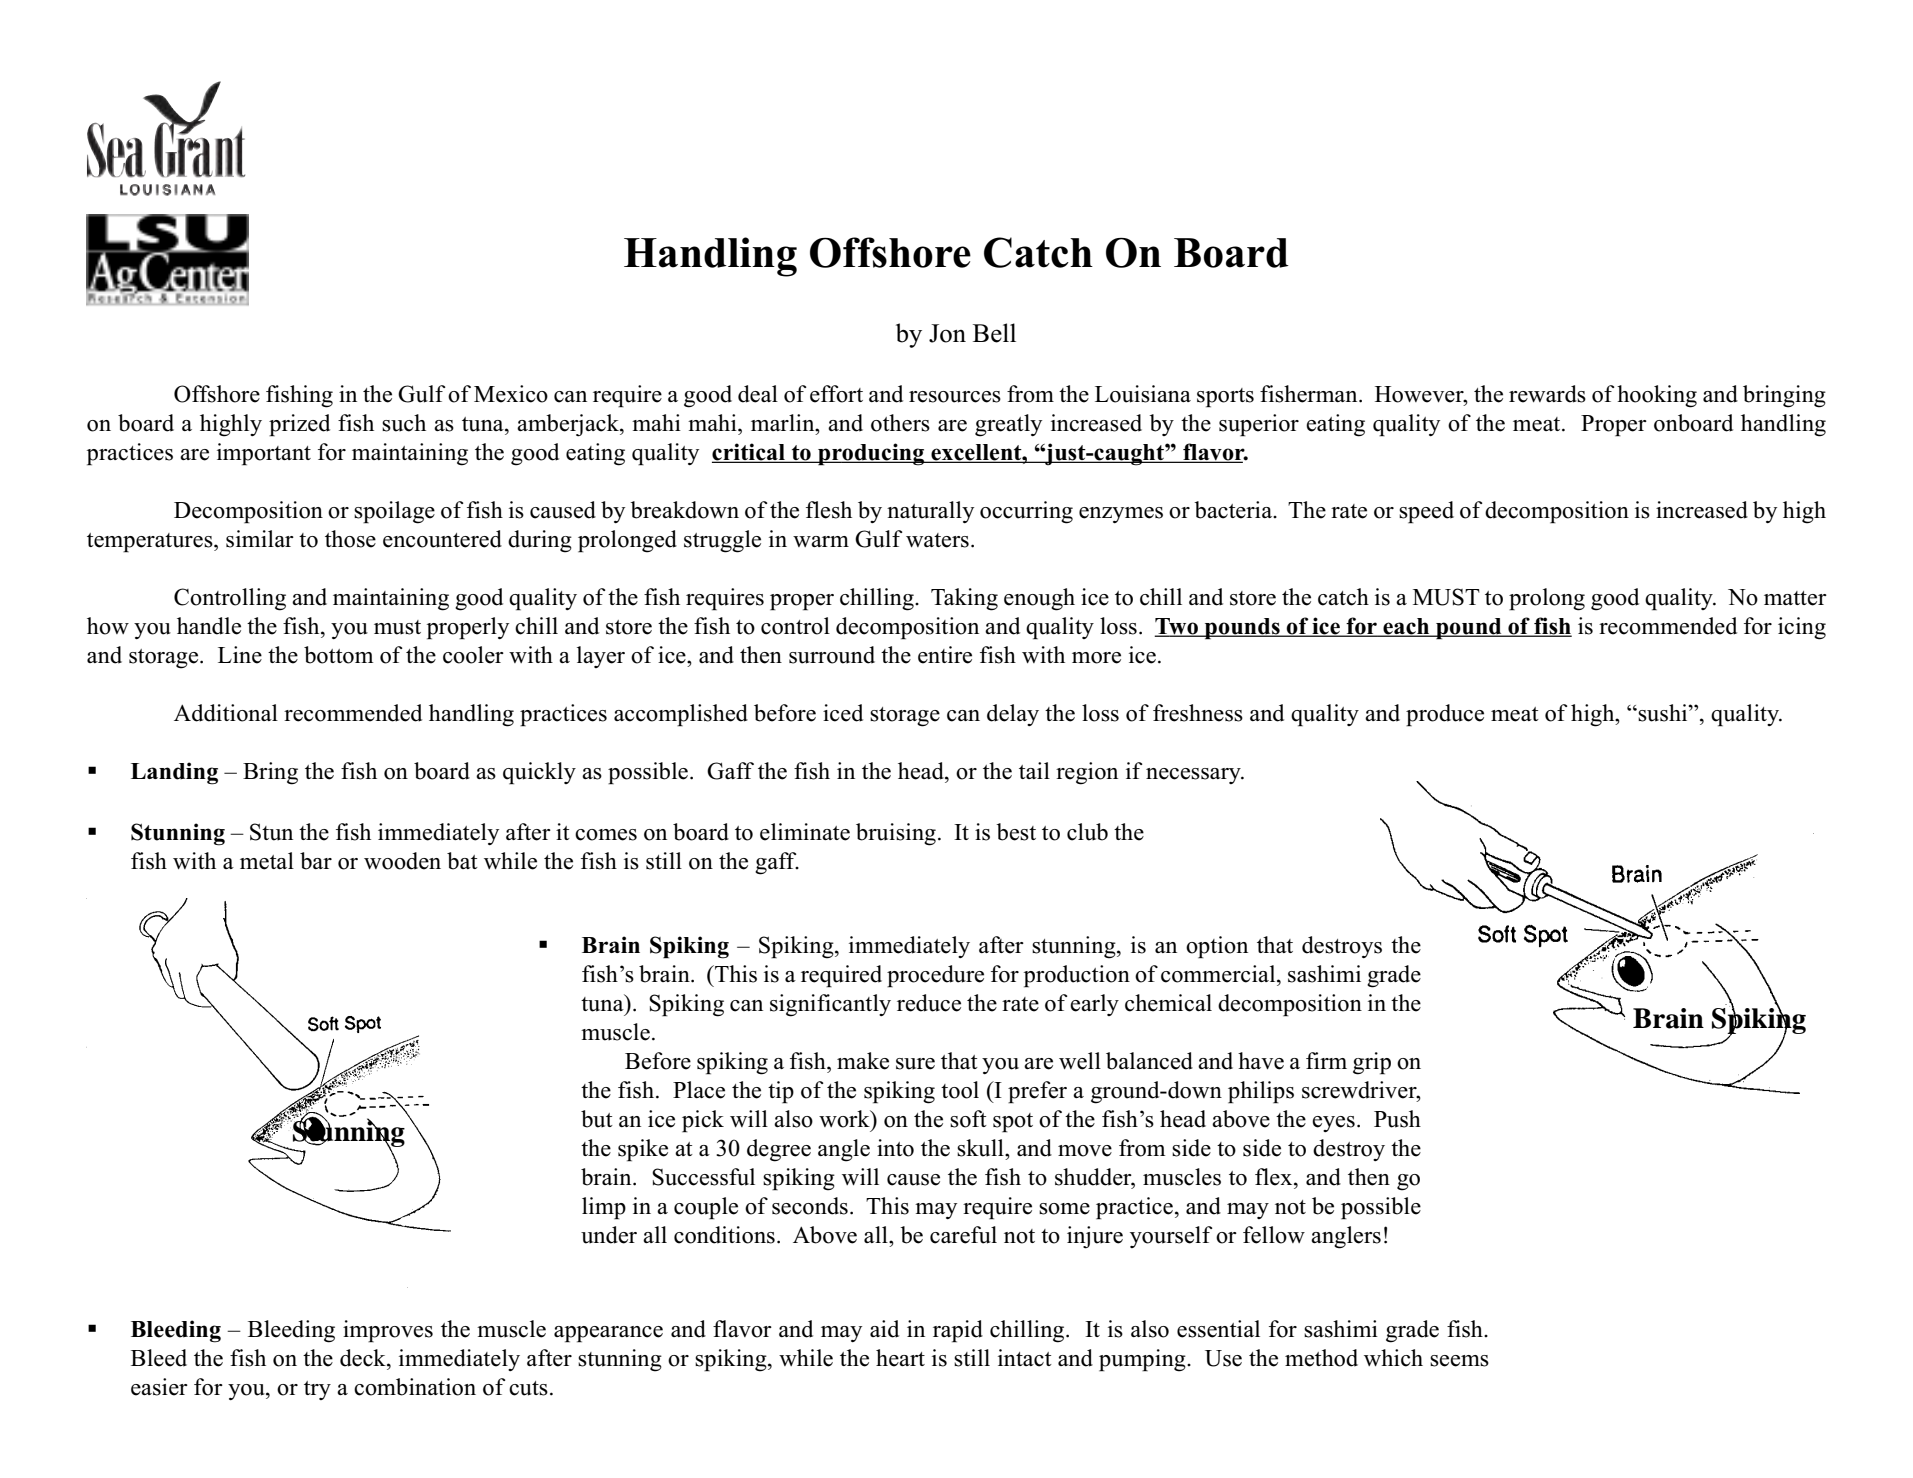 This document has width=1913, height=1478. What do you see at coordinates (964, 599) in the document?
I see `Taking` at bounding box center [964, 599].
